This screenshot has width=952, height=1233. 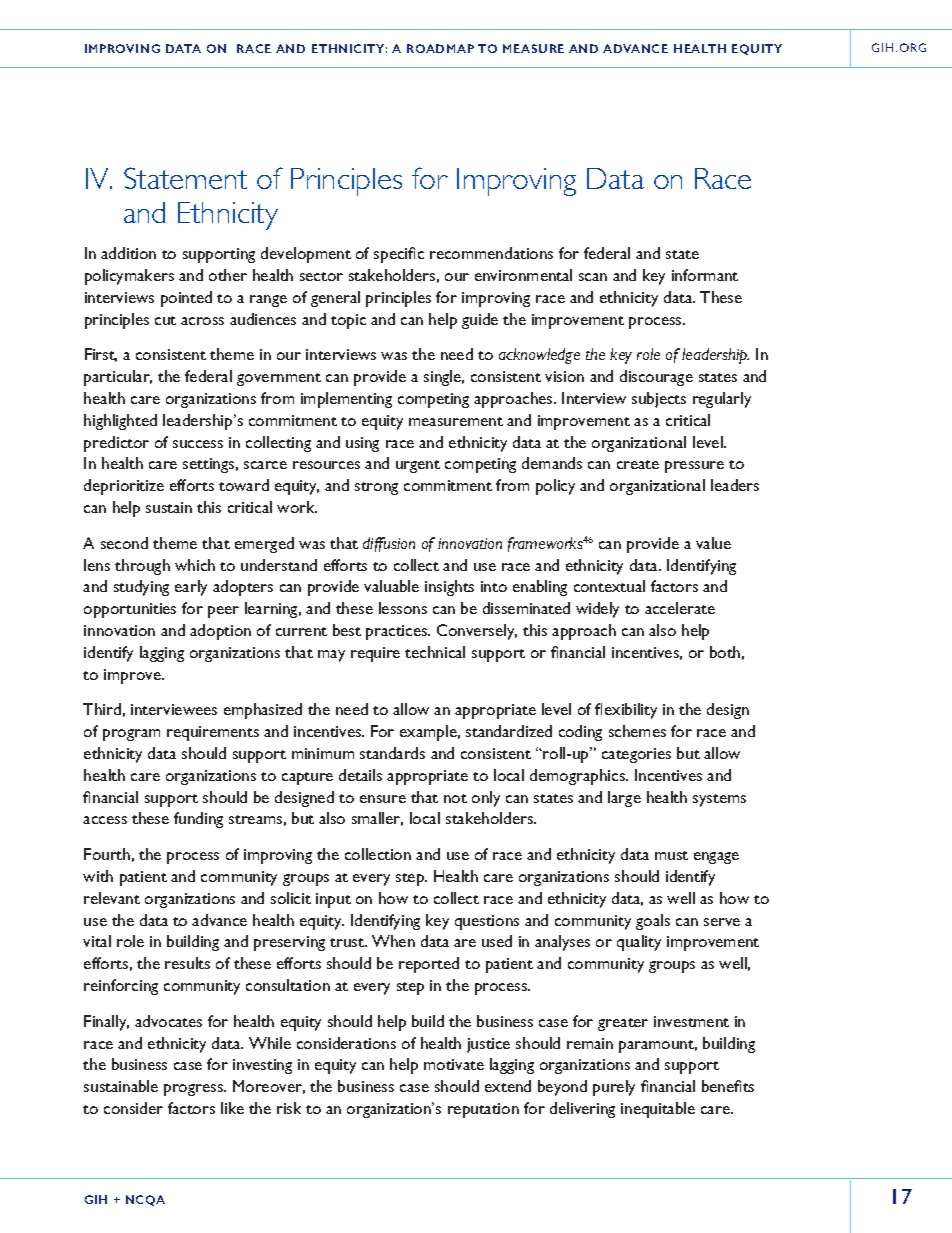 What do you see at coordinates (195, 1090) in the screenshot?
I see `progress` at bounding box center [195, 1090].
